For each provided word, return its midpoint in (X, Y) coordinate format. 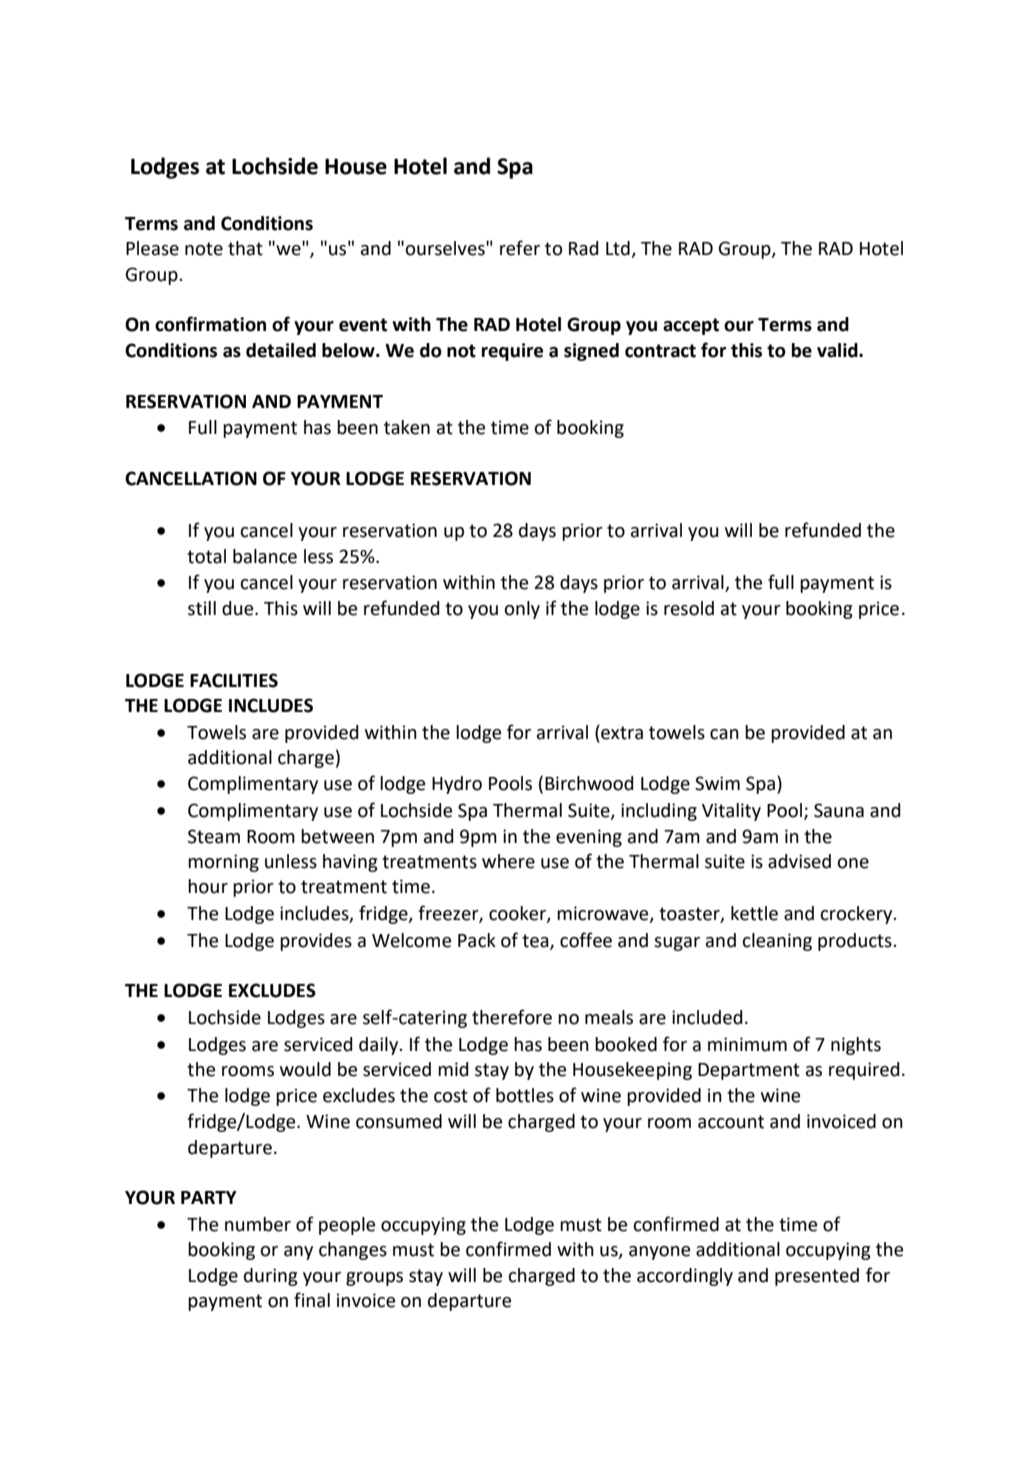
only (522, 610)
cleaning (777, 942)
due (239, 608)
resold (689, 608)
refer (520, 248)
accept (691, 326)
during (271, 1277)
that (245, 248)
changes (353, 1251)
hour (208, 886)
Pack (477, 940)
